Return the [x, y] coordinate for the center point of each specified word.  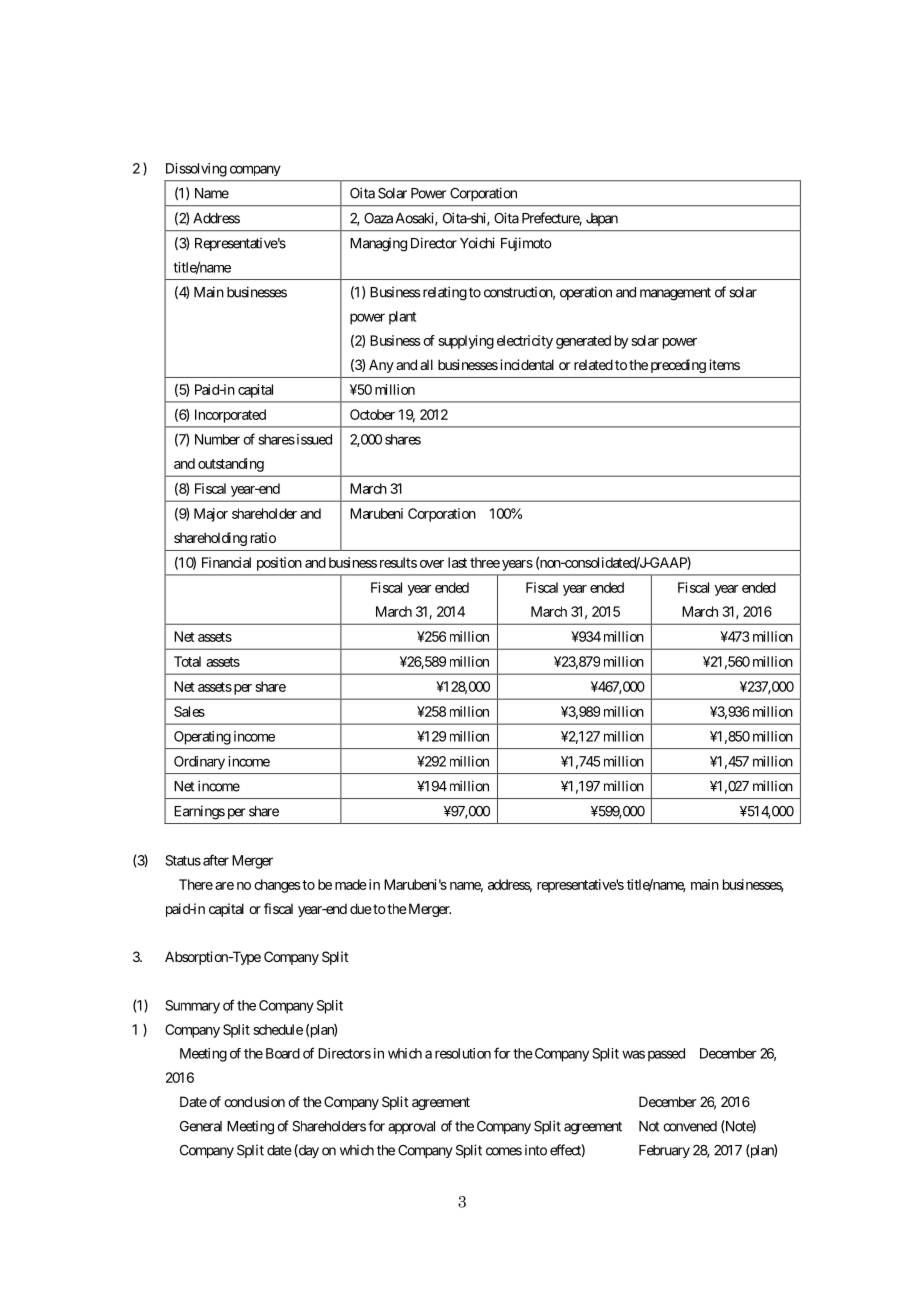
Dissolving [196, 170]
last [457, 562]
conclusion [254, 1101]
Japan [602, 219]
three [485, 562]
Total [187, 661]
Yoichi [477, 243]
